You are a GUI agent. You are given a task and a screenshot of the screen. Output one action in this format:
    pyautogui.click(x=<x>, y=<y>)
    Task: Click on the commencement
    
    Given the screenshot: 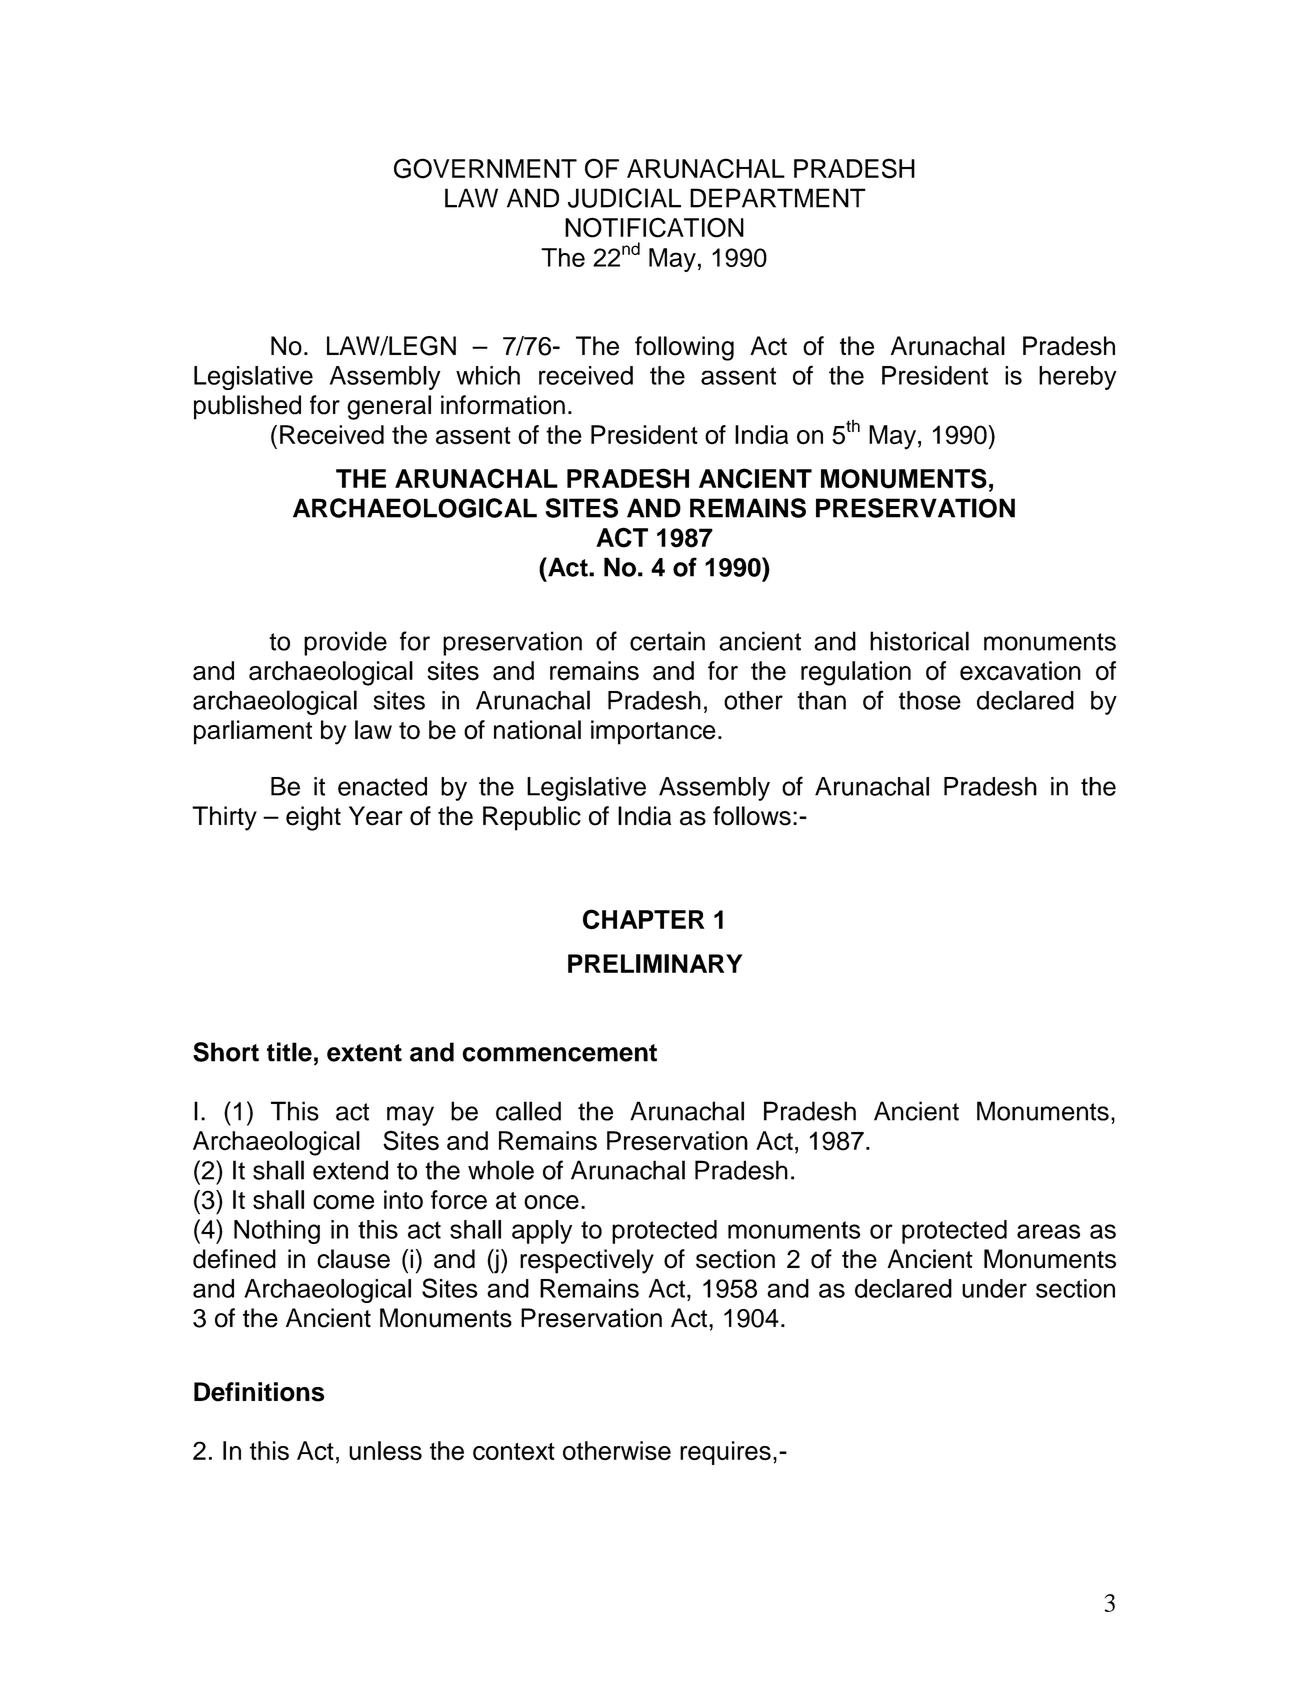 What is the action you would take?
    pyautogui.click(x=559, y=1053)
